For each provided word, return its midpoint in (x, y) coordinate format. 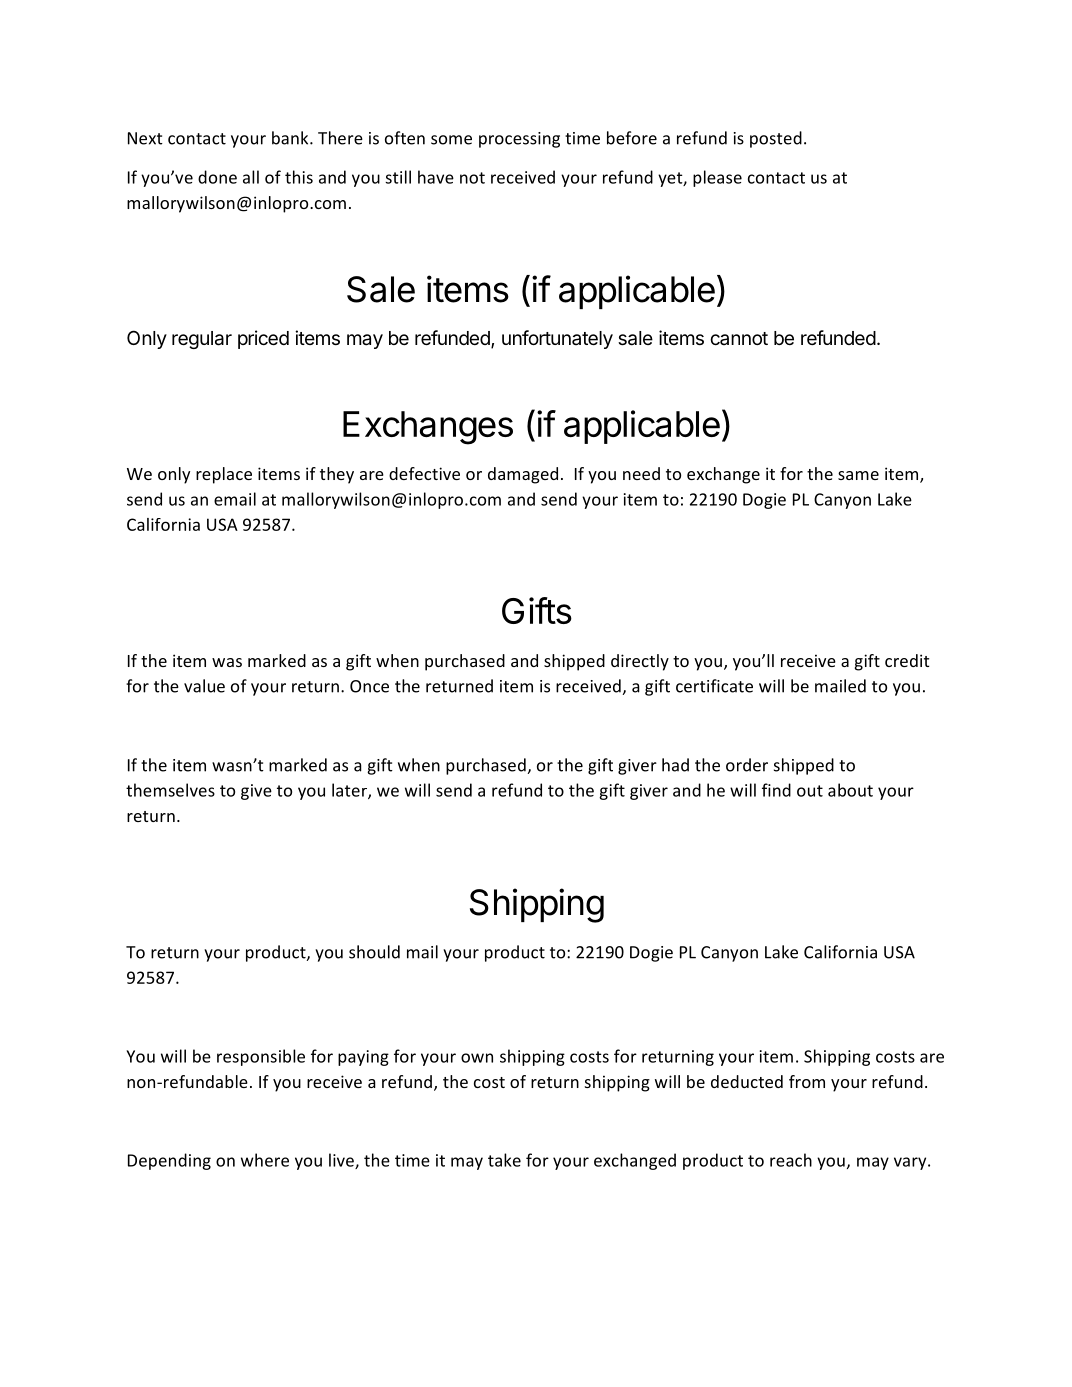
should (374, 952)
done (217, 177)
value (204, 686)
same (858, 475)
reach (791, 1160)
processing (519, 140)
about (850, 790)
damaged (523, 475)
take (504, 1160)
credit (907, 660)
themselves (170, 790)
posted (776, 139)
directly (640, 662)
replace (224, 475)
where (265, 1160)
